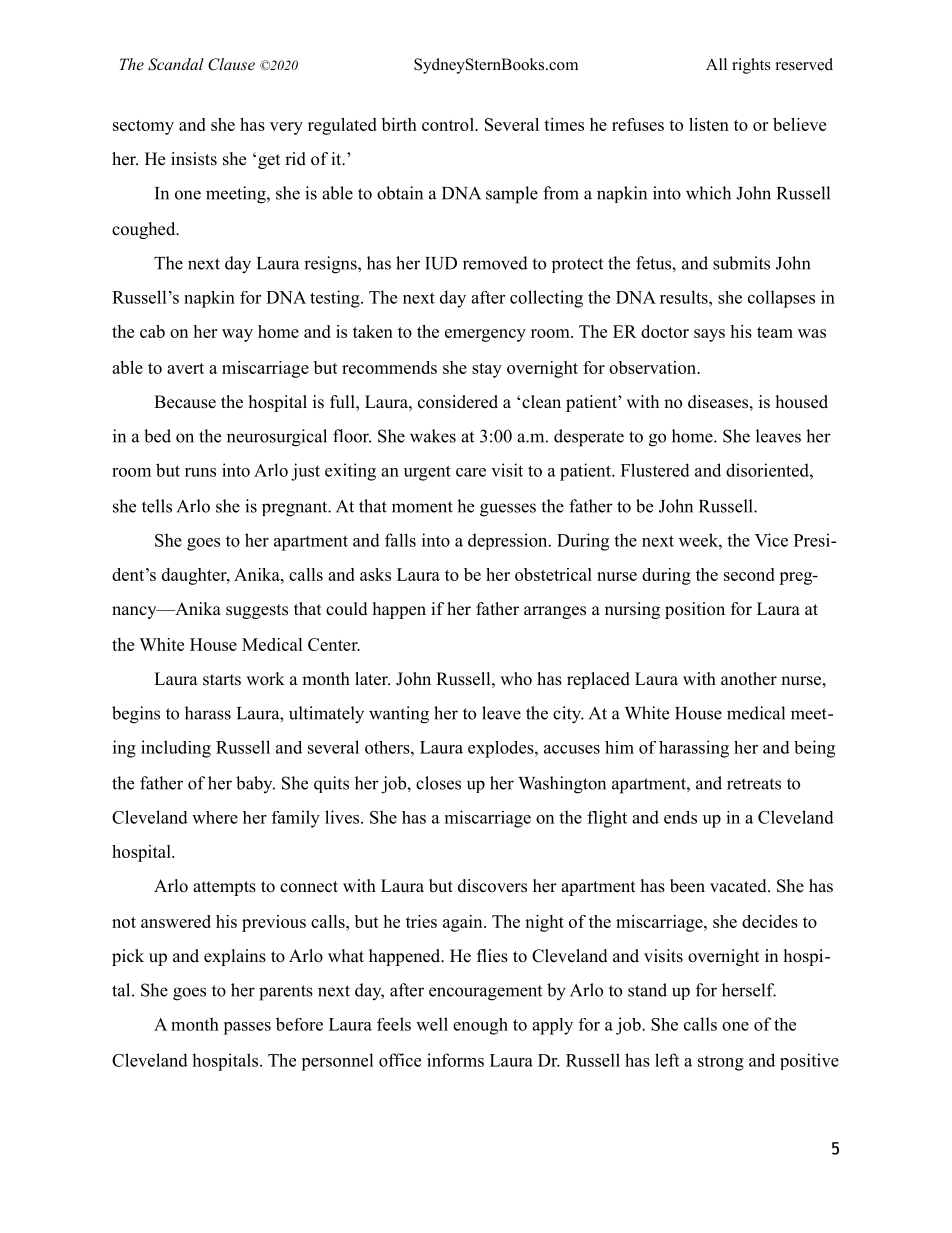 The width and height of the page is (952, 1233). What do you see at coordinates (231, 64) in the page?
I see `Clause` at bounding box center [231, 64].
